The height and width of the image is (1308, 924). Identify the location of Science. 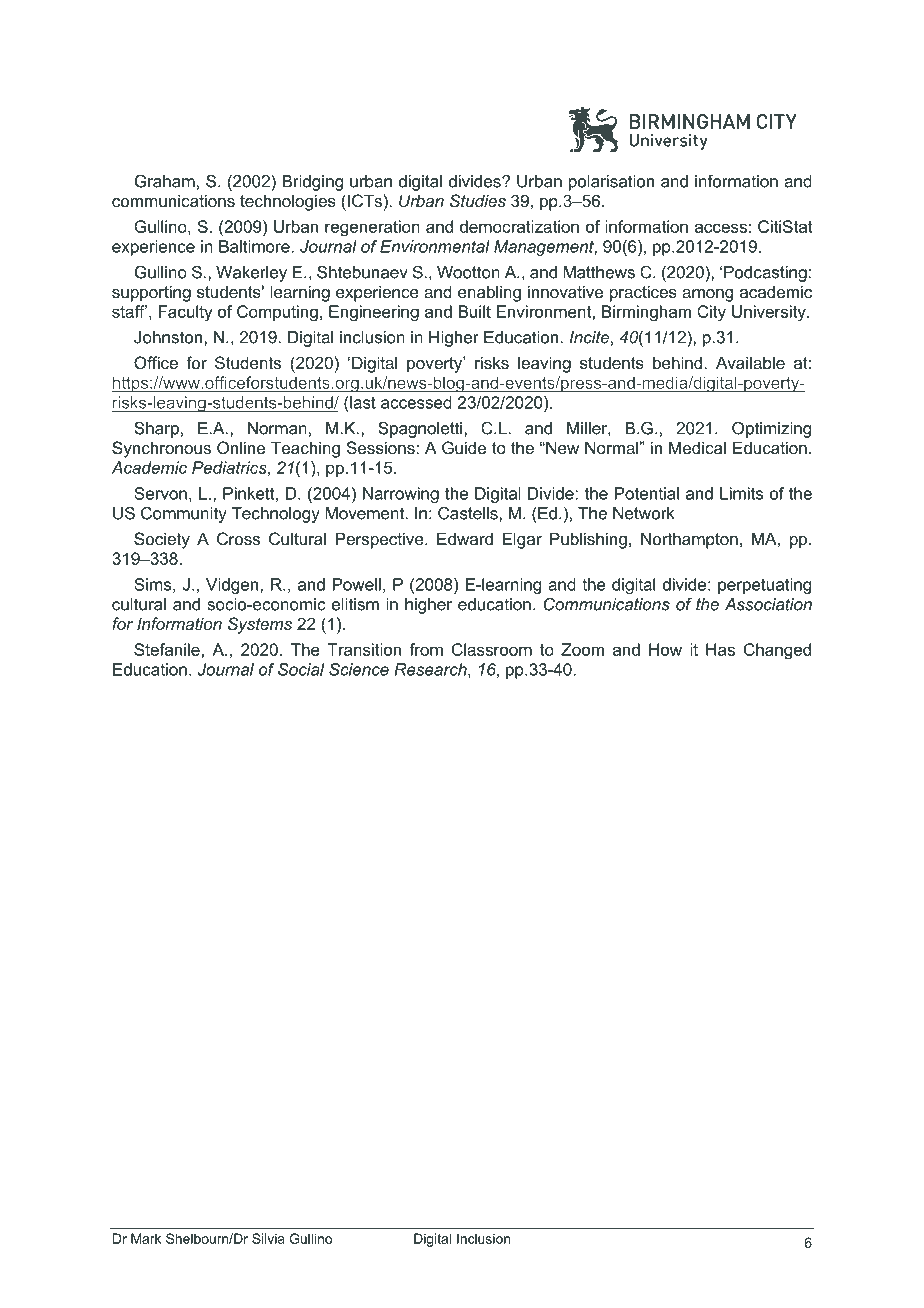
(359, 669).
